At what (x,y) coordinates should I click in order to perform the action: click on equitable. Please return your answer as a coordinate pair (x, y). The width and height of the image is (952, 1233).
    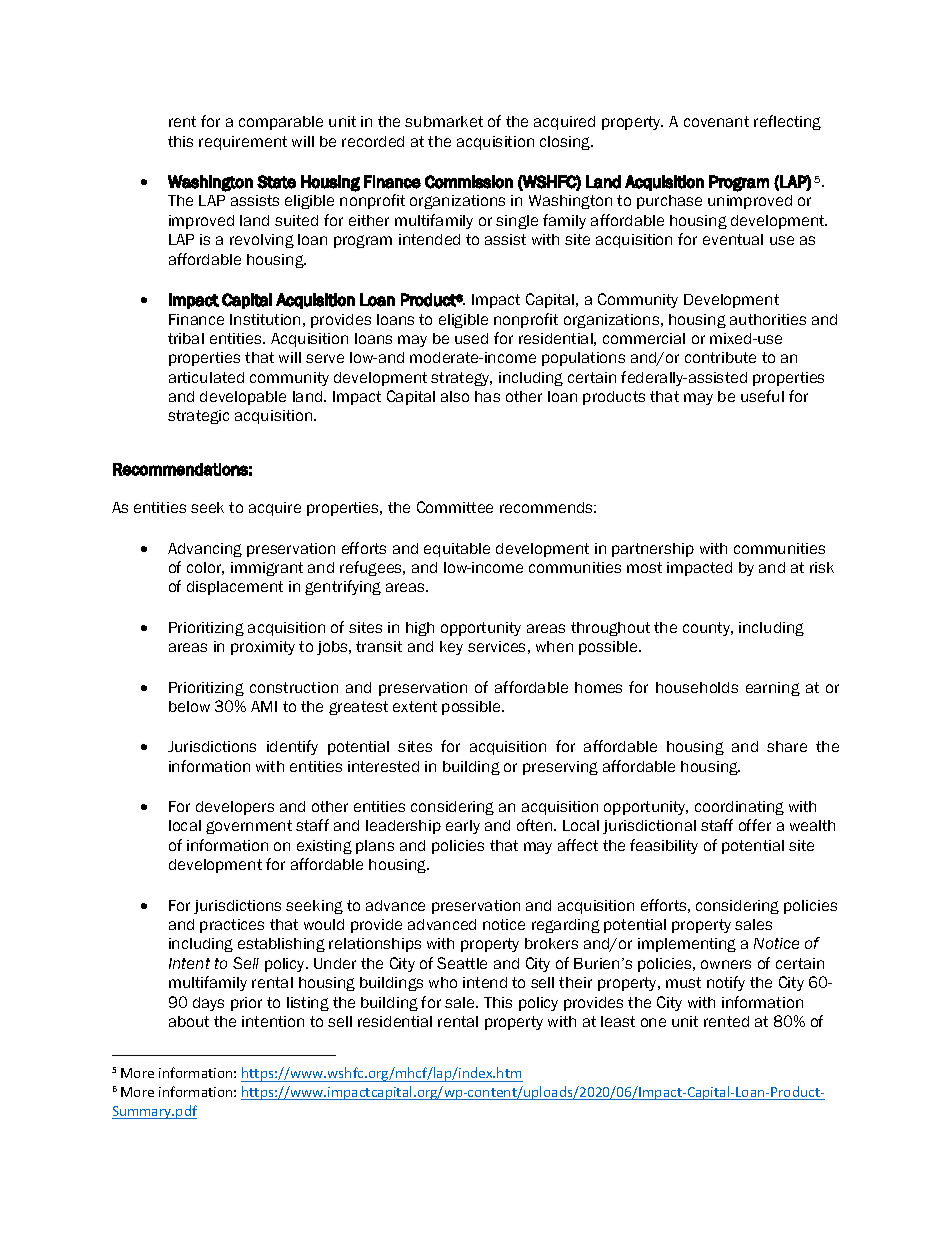
    Looking at the image, I should click on (457, 550).
